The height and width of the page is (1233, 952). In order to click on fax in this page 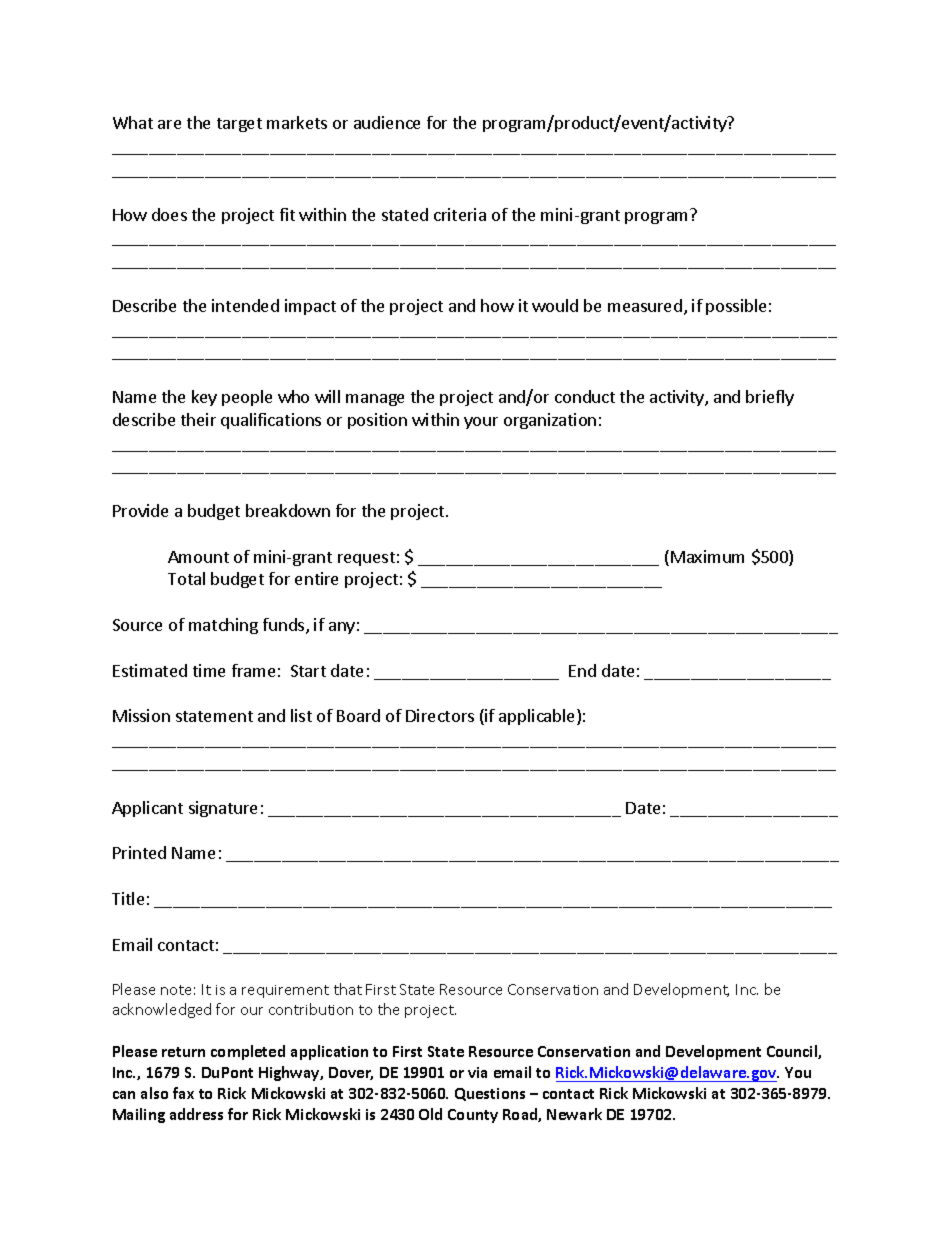, I will do `click(183, 1093)`.
